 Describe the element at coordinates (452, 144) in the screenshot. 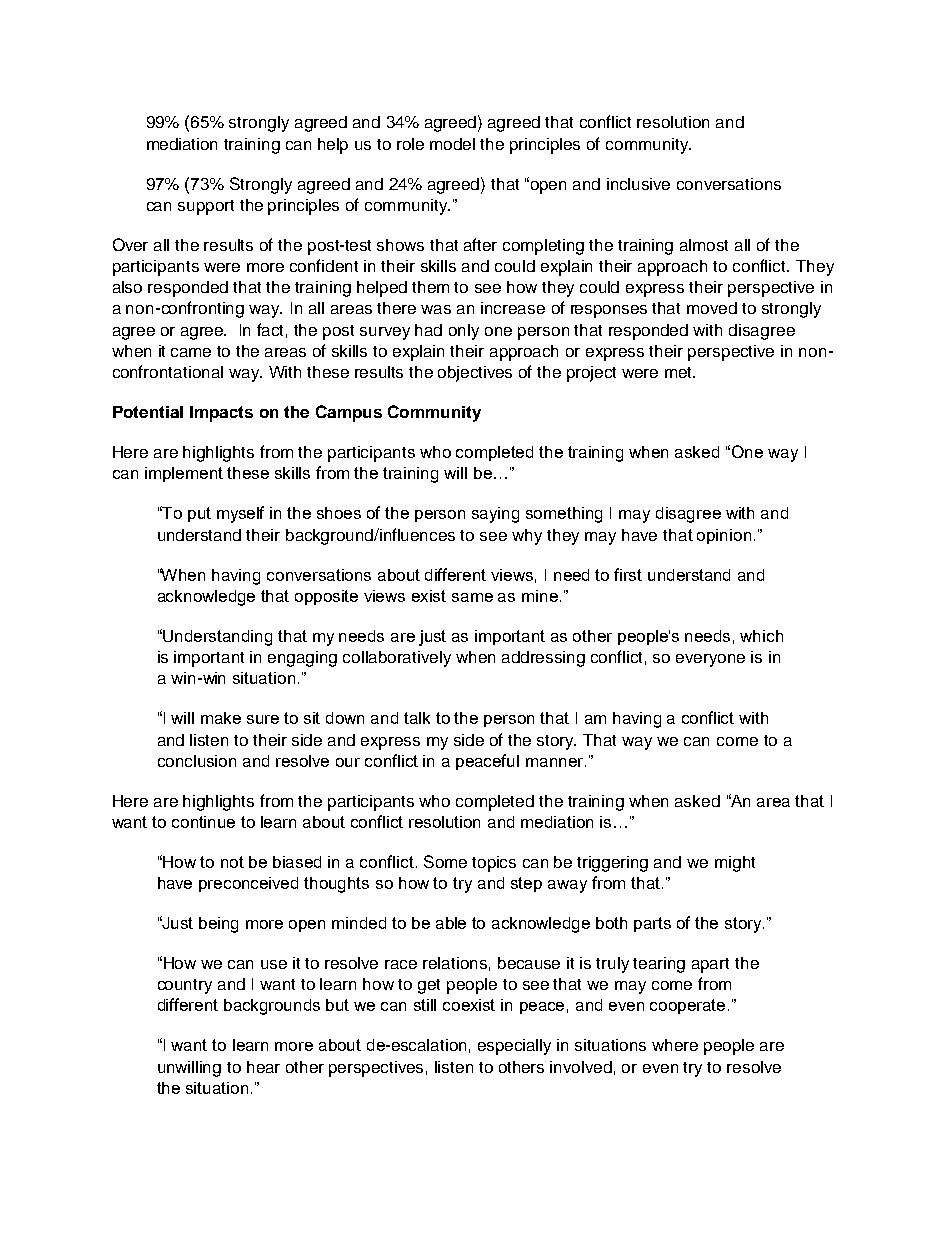

I see `model` at that location.
